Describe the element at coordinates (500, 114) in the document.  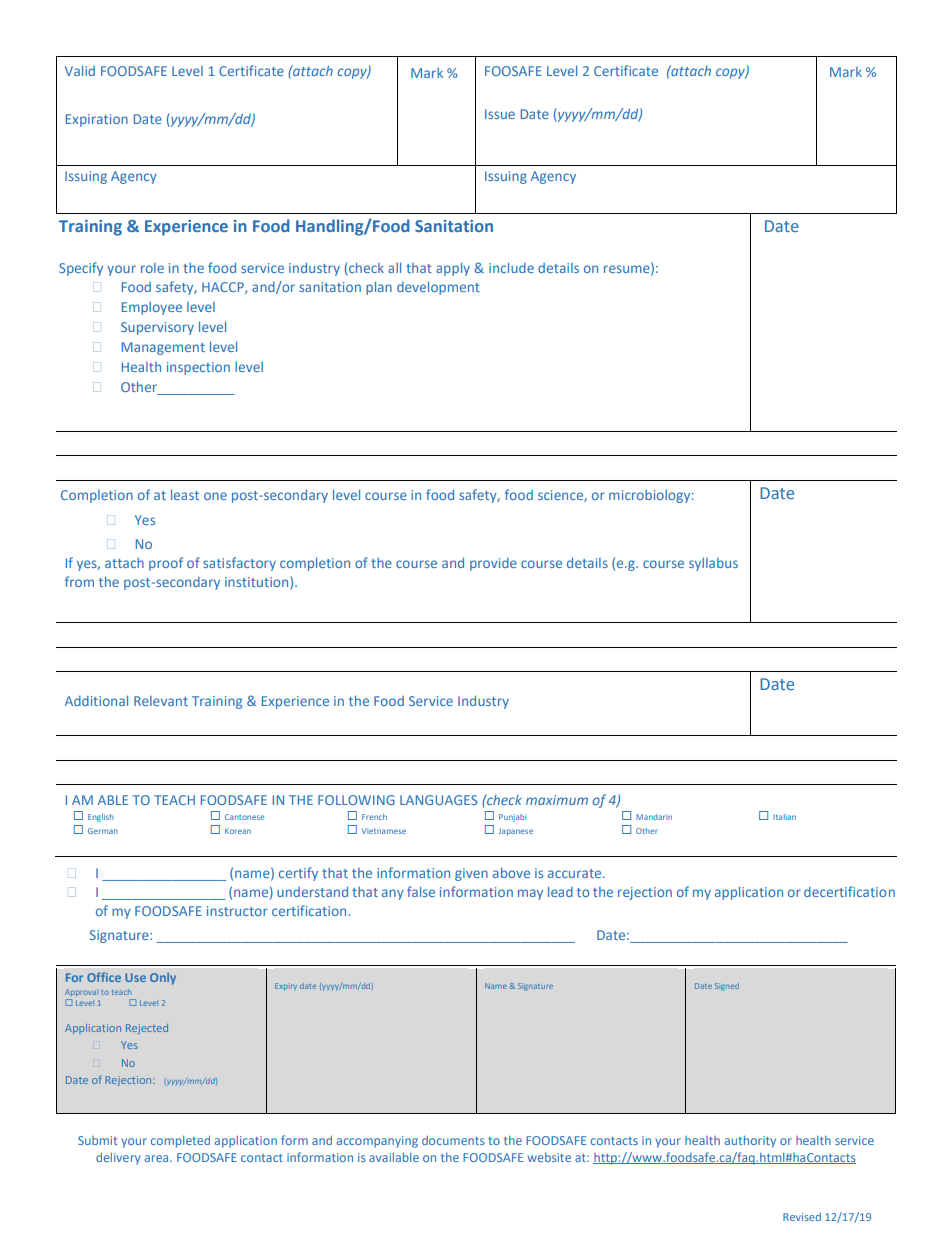
I see `Issue` at that location.
